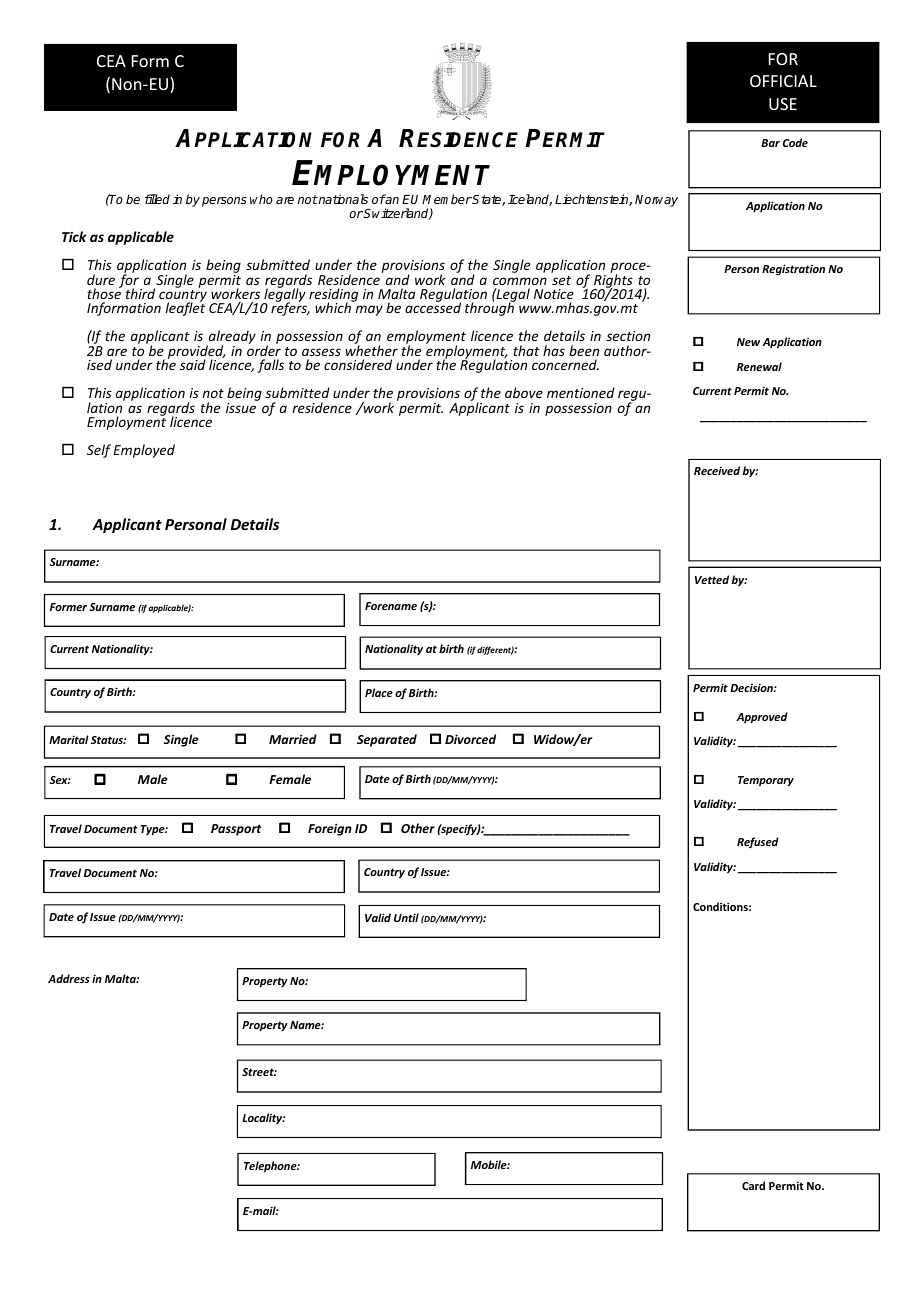  What do you see at coordinates (144, 451) in the screenshot?
I see `Employed` at bounding box center [144, 451].
